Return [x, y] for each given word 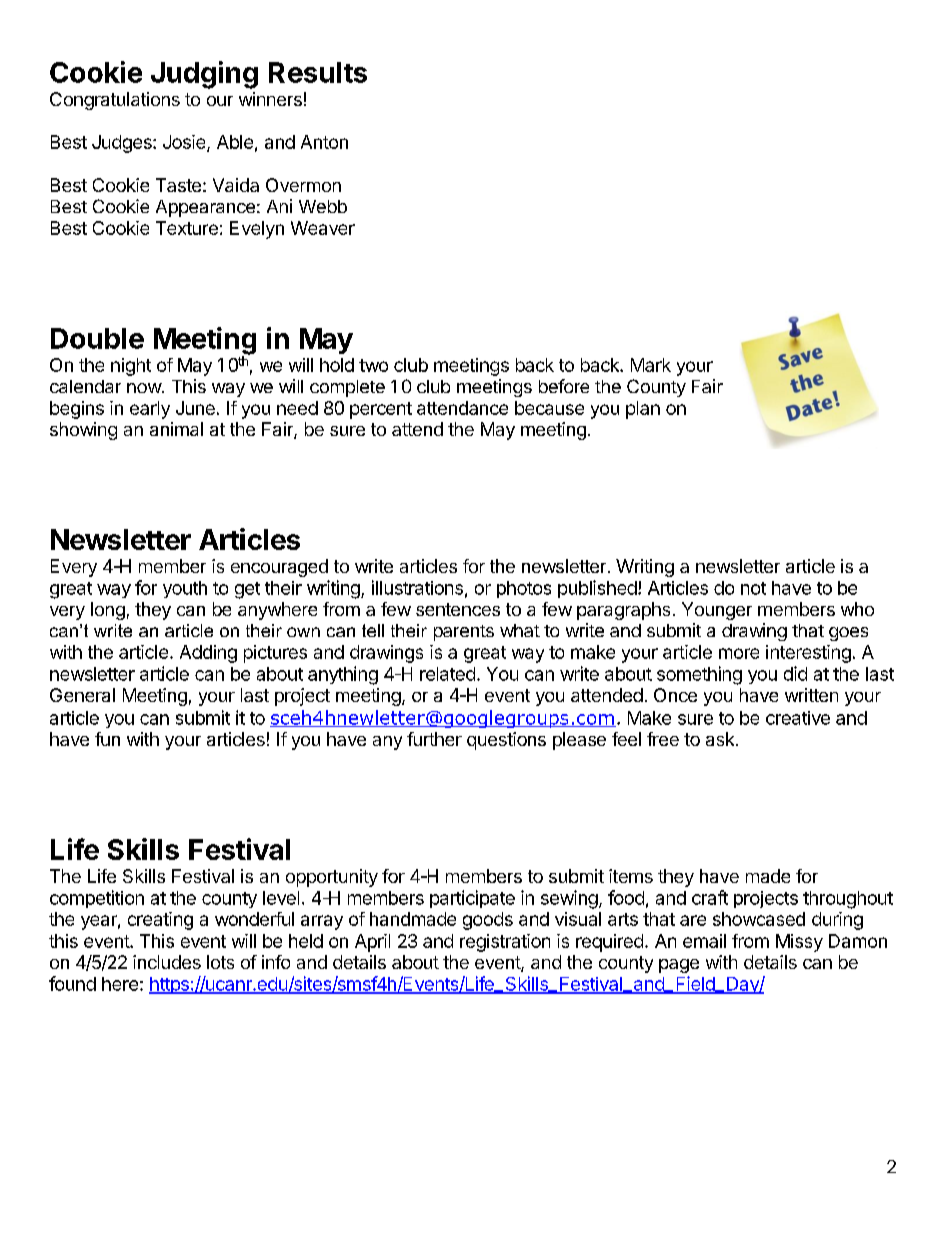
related [447, 674]
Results [318, 72]
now [145, 388]
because [549, 408]
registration [505, 943]
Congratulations [115, 101]
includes [167, 962]
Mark [651, 365]
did [795, 673]
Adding [208, 654]
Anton [324, 142]
